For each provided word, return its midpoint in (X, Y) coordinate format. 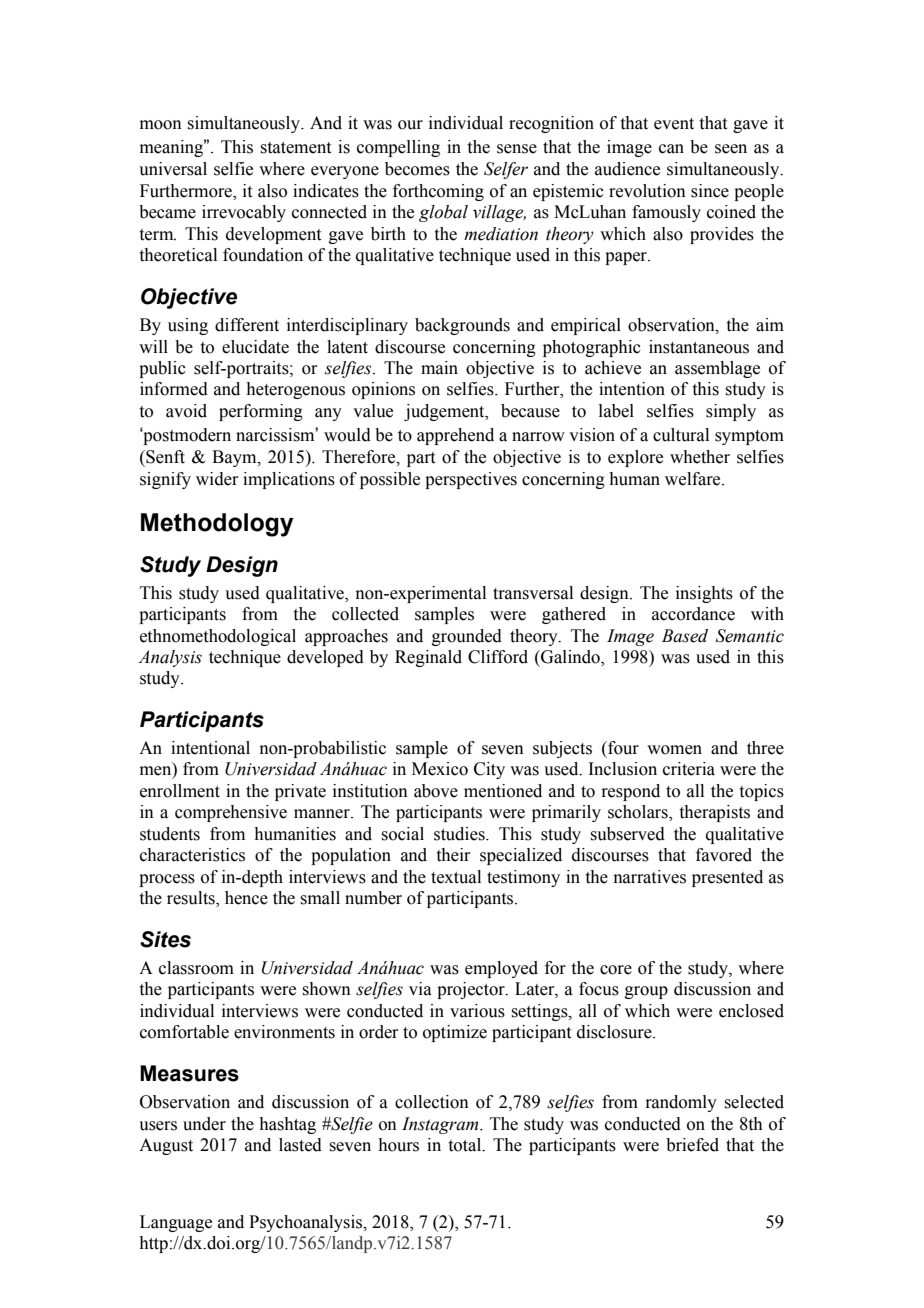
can (671, 149)
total (466, 1145)
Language (176, 1223)
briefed (692, 1145)
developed (325, 658)
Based (685, 636)
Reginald (428, 658)
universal (173, 169)
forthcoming (438, 192)
